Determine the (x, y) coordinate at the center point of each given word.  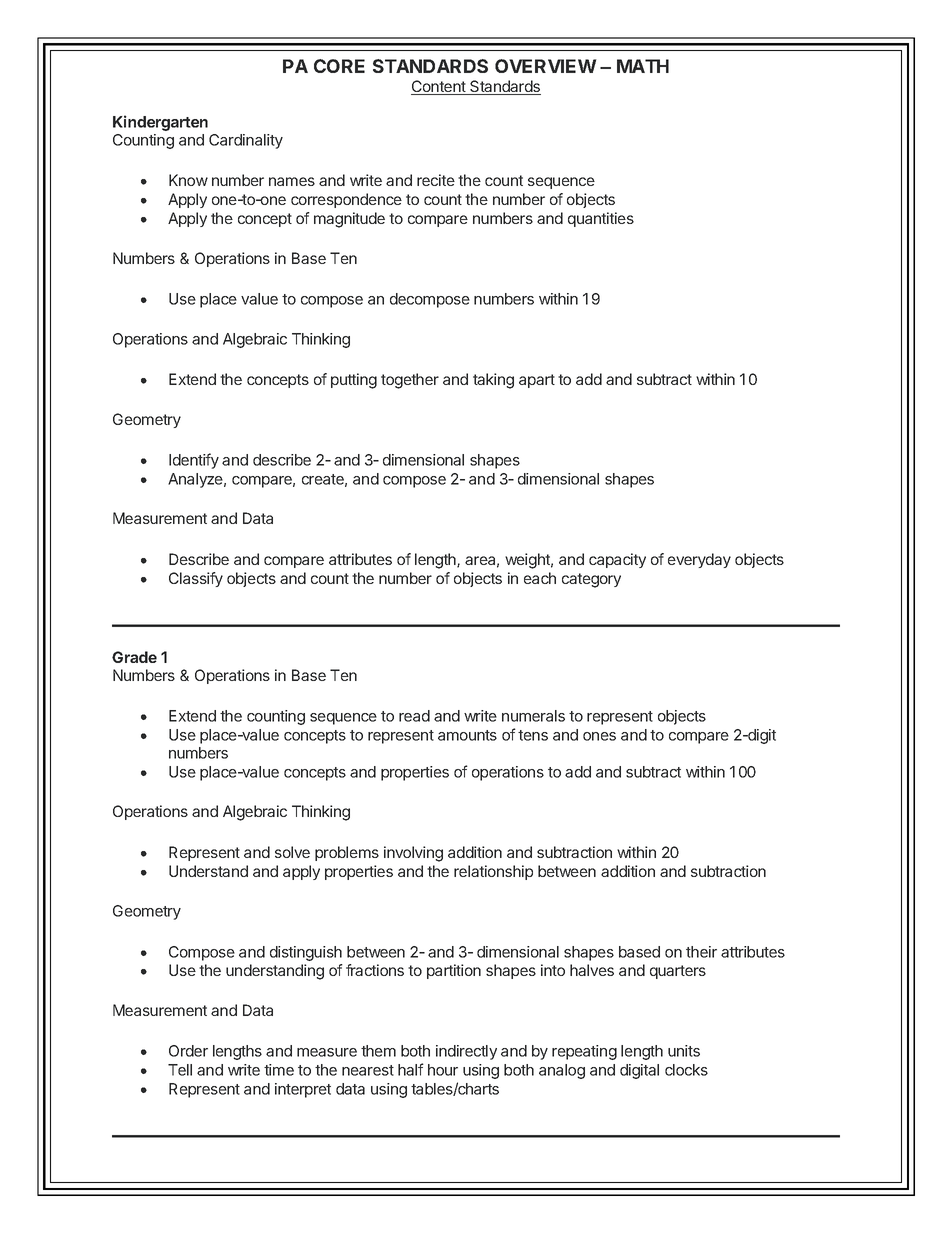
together (410, 381)
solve (292, 852)
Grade (134, 657)
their (701, 952)
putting (354, 381)
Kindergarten (160, 123)
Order (188, 1051)
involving (413, 854)
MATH (643, 66)
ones (599, 736)
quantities (601, 219)
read (414, 716)
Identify (194, 461)
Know (188, 180)
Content (439, 87)
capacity (617, 560)
